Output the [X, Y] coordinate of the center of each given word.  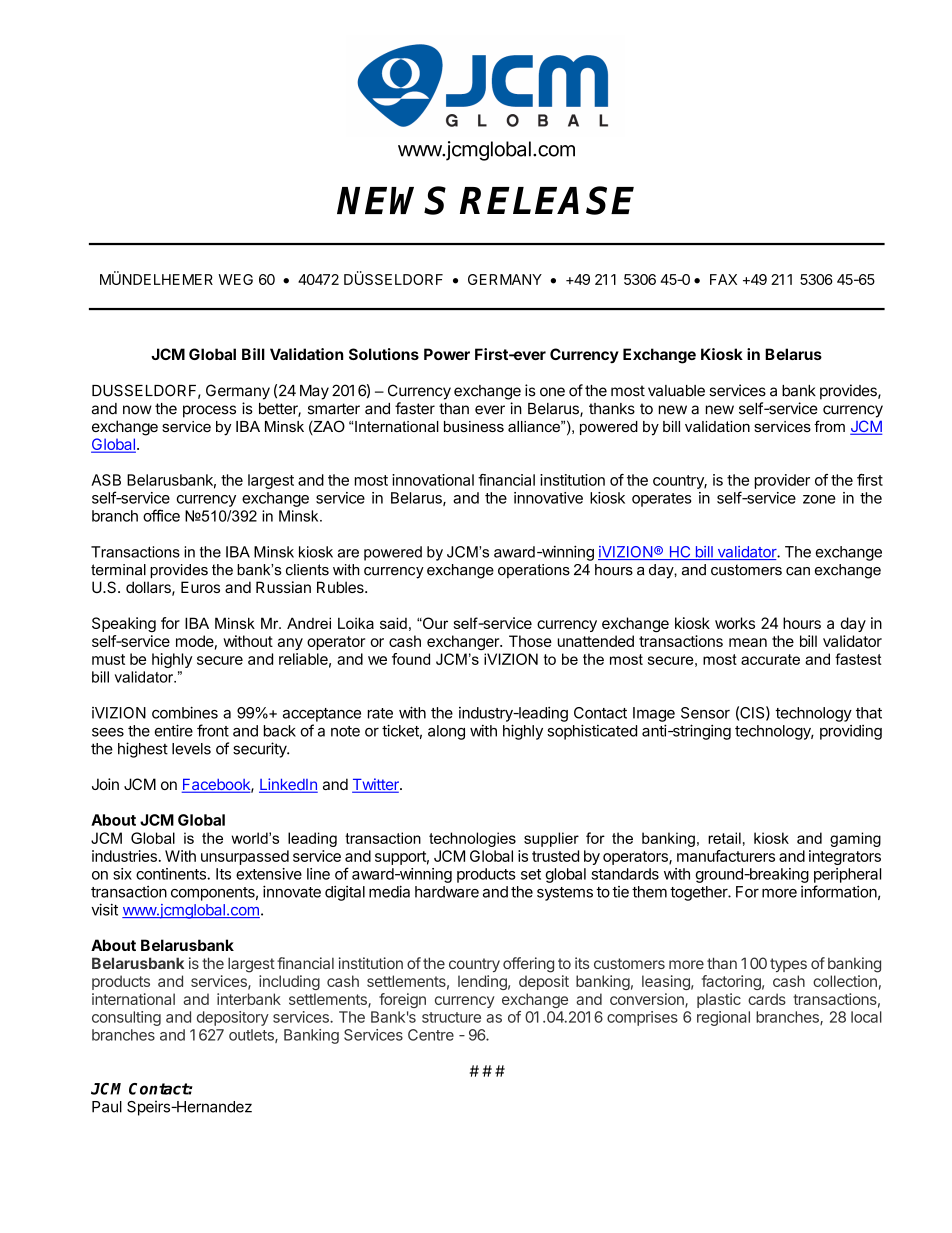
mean [748, 642]
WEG [235, 279]
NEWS [391, 200]
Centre [431, 1035]
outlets [252, 1036]
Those [530, 641]
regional [723, 1018]
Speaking [124, 624]
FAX [723, 279]
